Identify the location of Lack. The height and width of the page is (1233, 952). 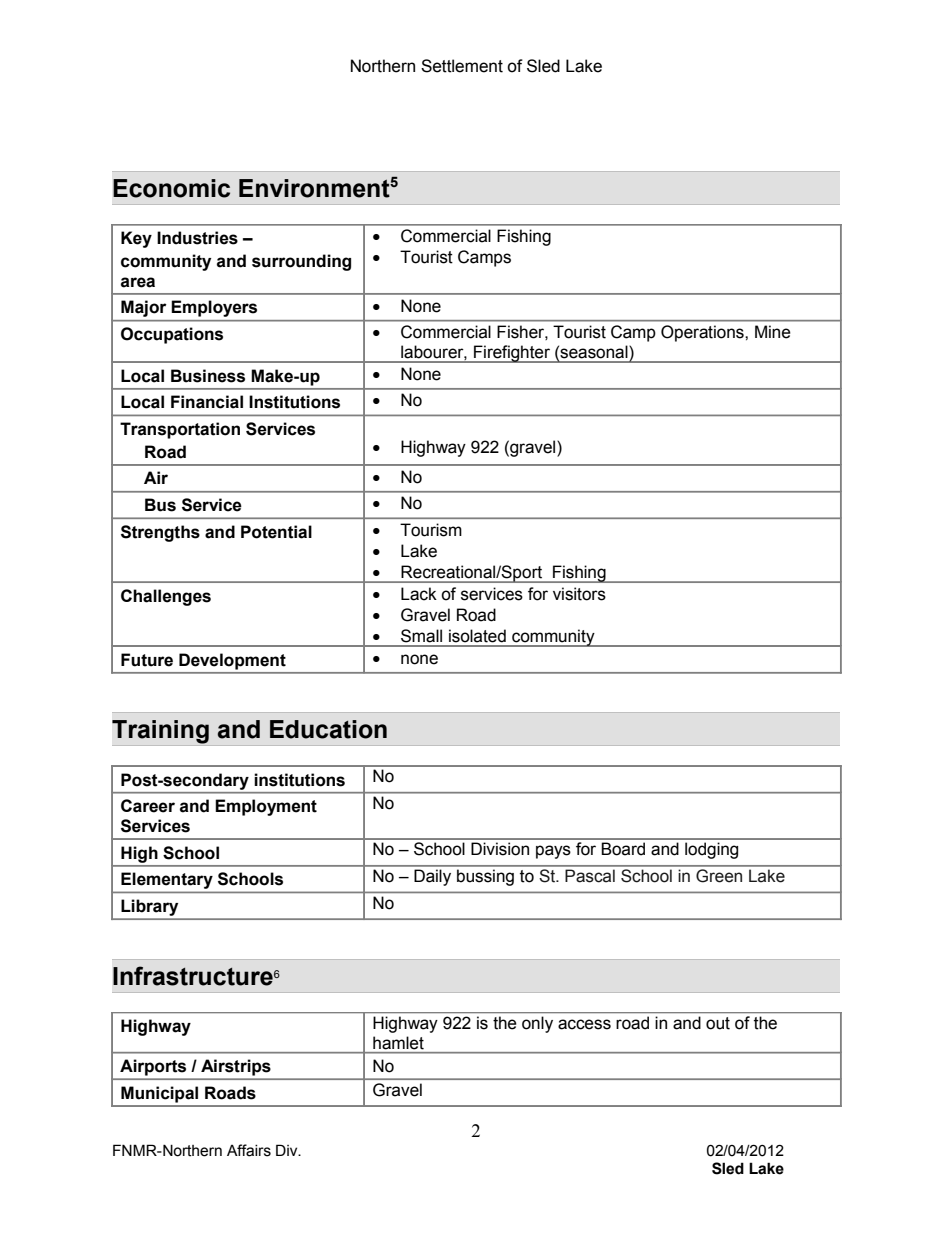
(419, 594).
